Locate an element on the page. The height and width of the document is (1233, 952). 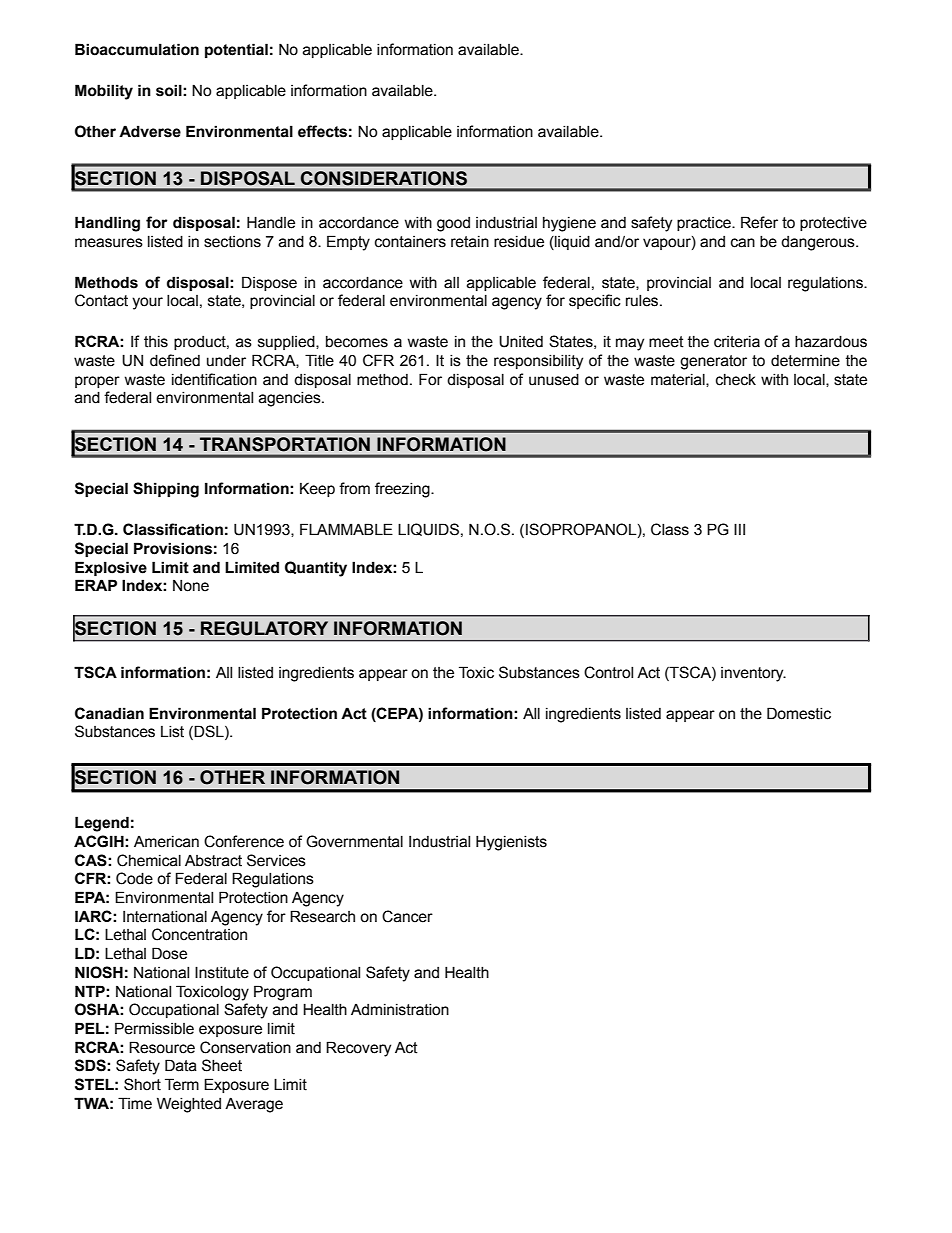
potential is located at coordinates (236, 50).
